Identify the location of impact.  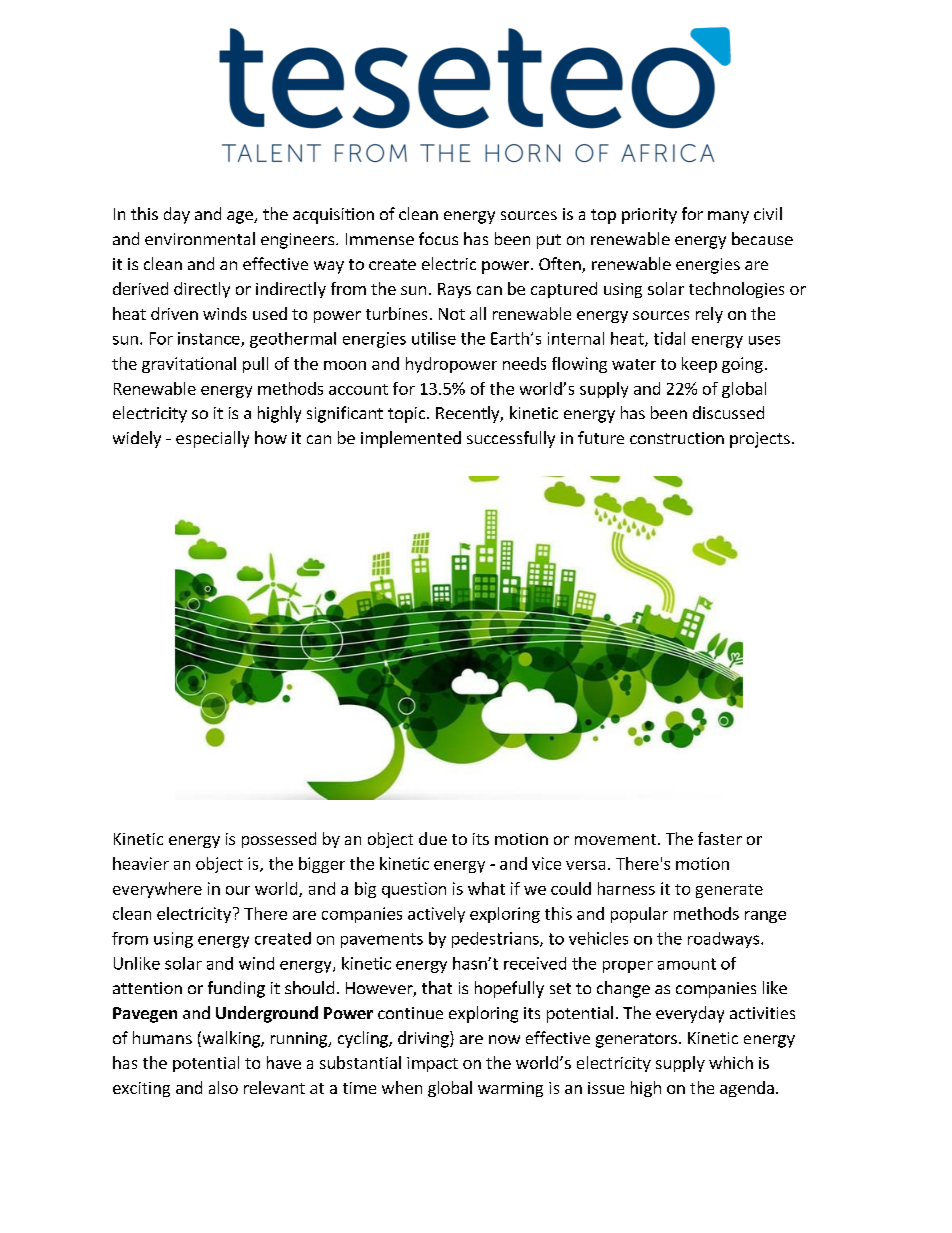
(432, 1064).
